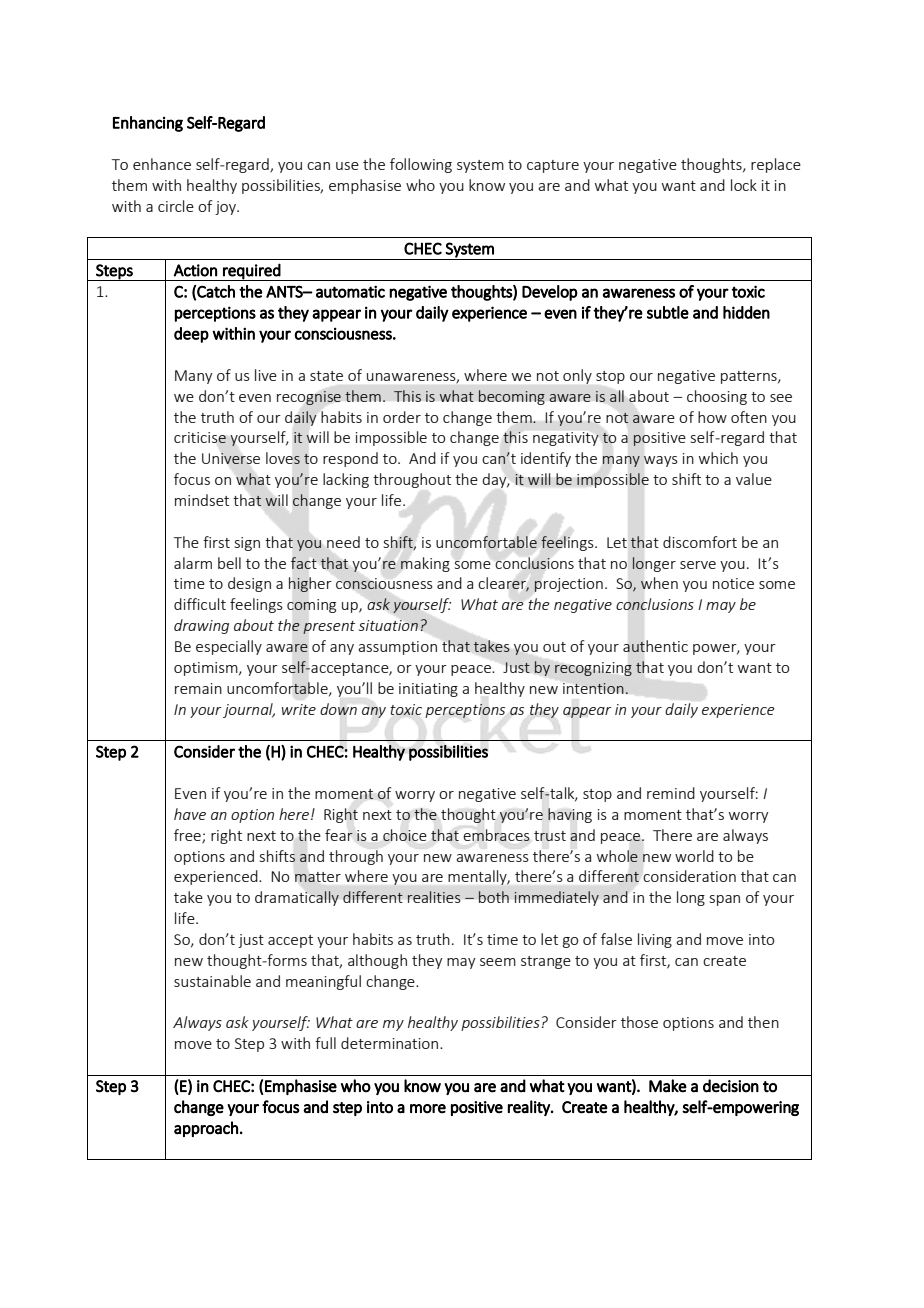  What do you see at coordinates (206, 1129) in the screenshot?
I see `approach` at bounding box center [206, 1129].
